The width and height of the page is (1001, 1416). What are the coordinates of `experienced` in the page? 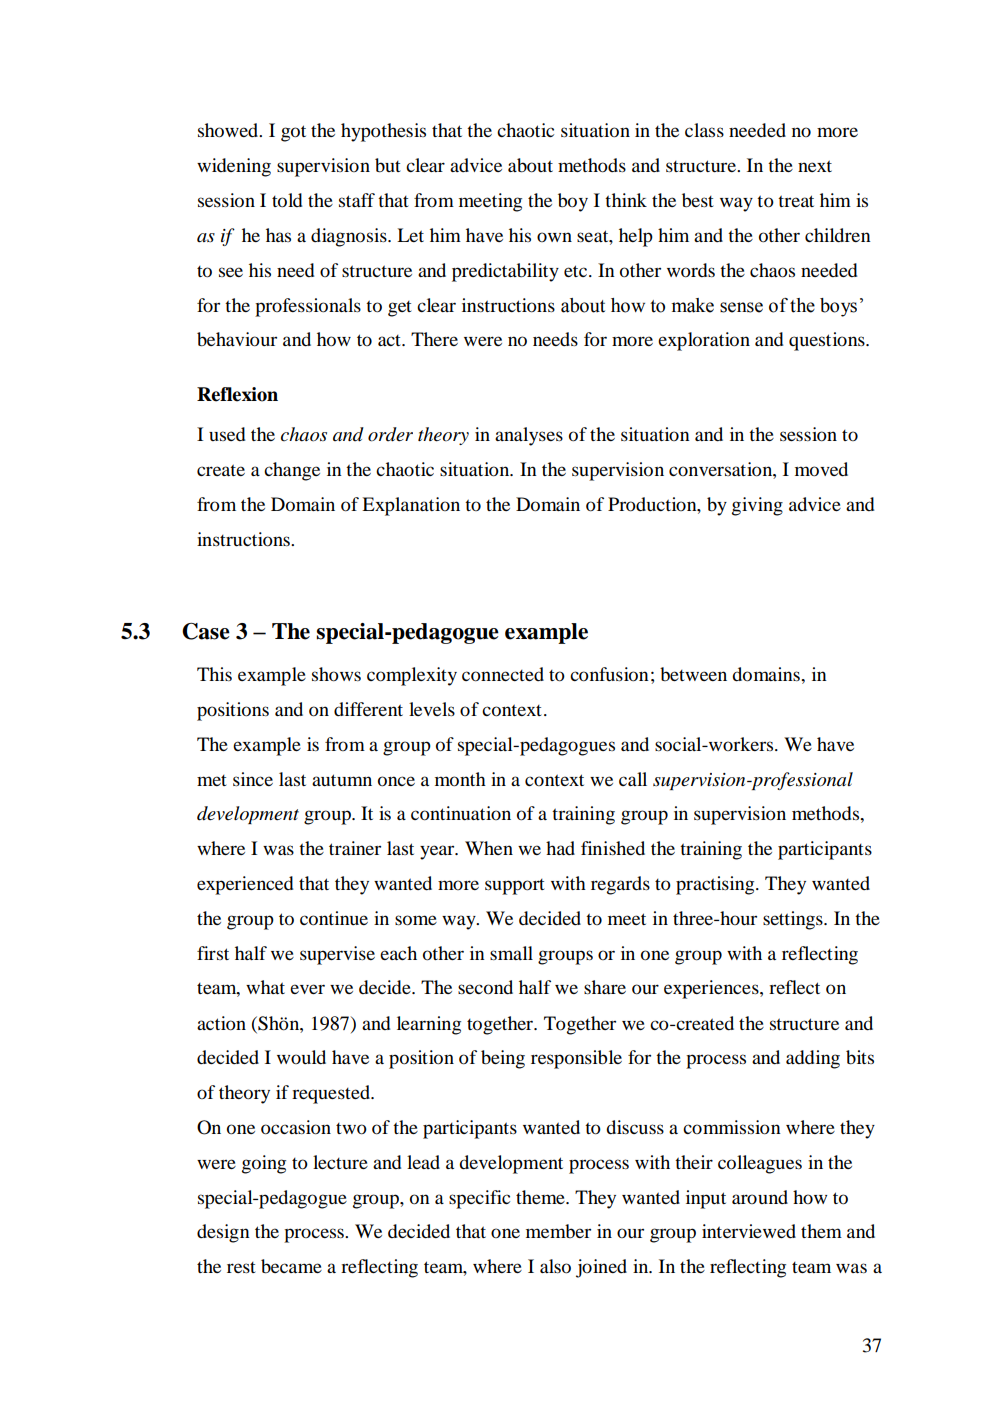 It's located at (245, 885).
